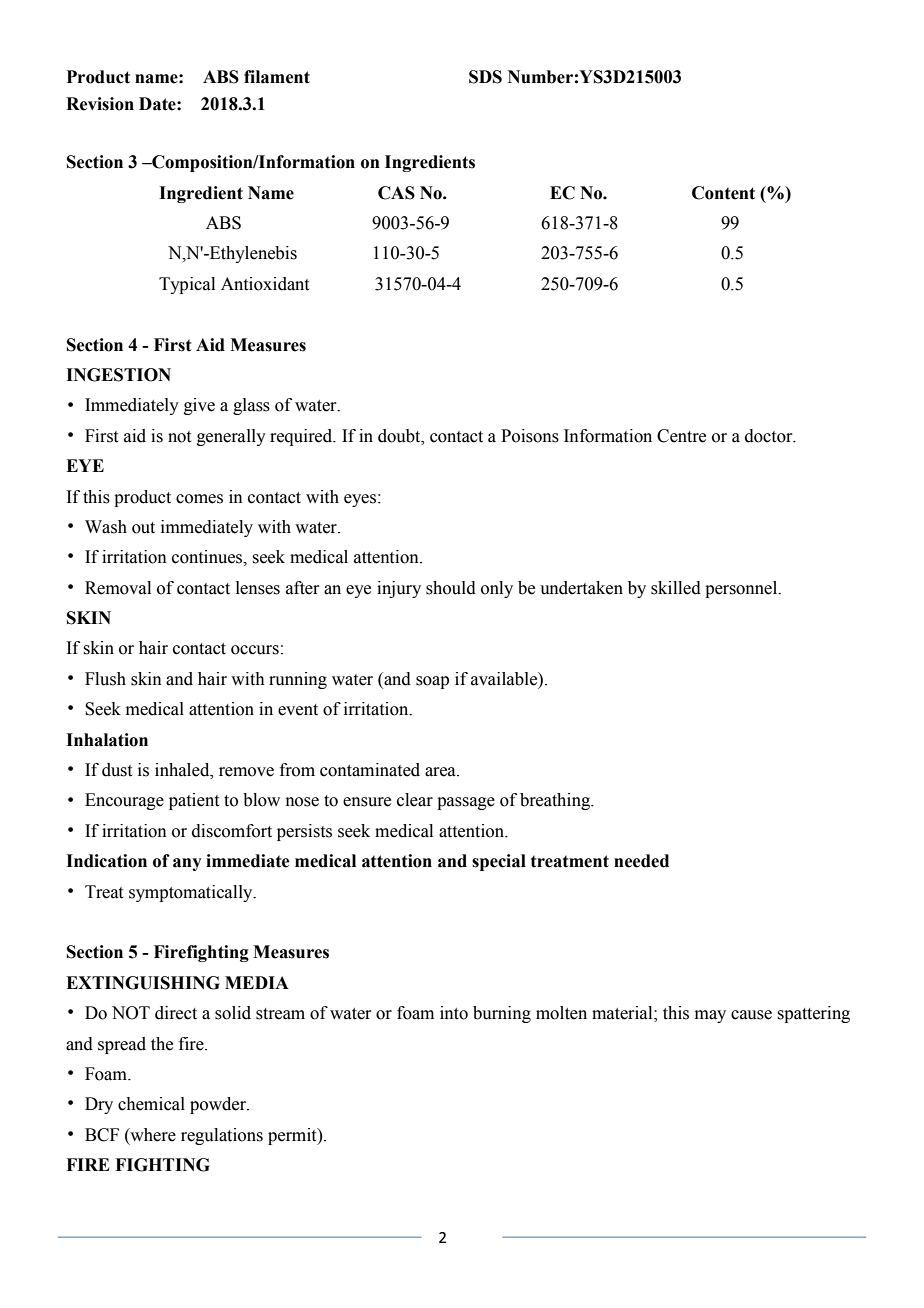 Image resolution: width=924 pixels, height=1308 pixels. Describe the element at coordinates (454, 1013) in the document. I see `into` at that location.
